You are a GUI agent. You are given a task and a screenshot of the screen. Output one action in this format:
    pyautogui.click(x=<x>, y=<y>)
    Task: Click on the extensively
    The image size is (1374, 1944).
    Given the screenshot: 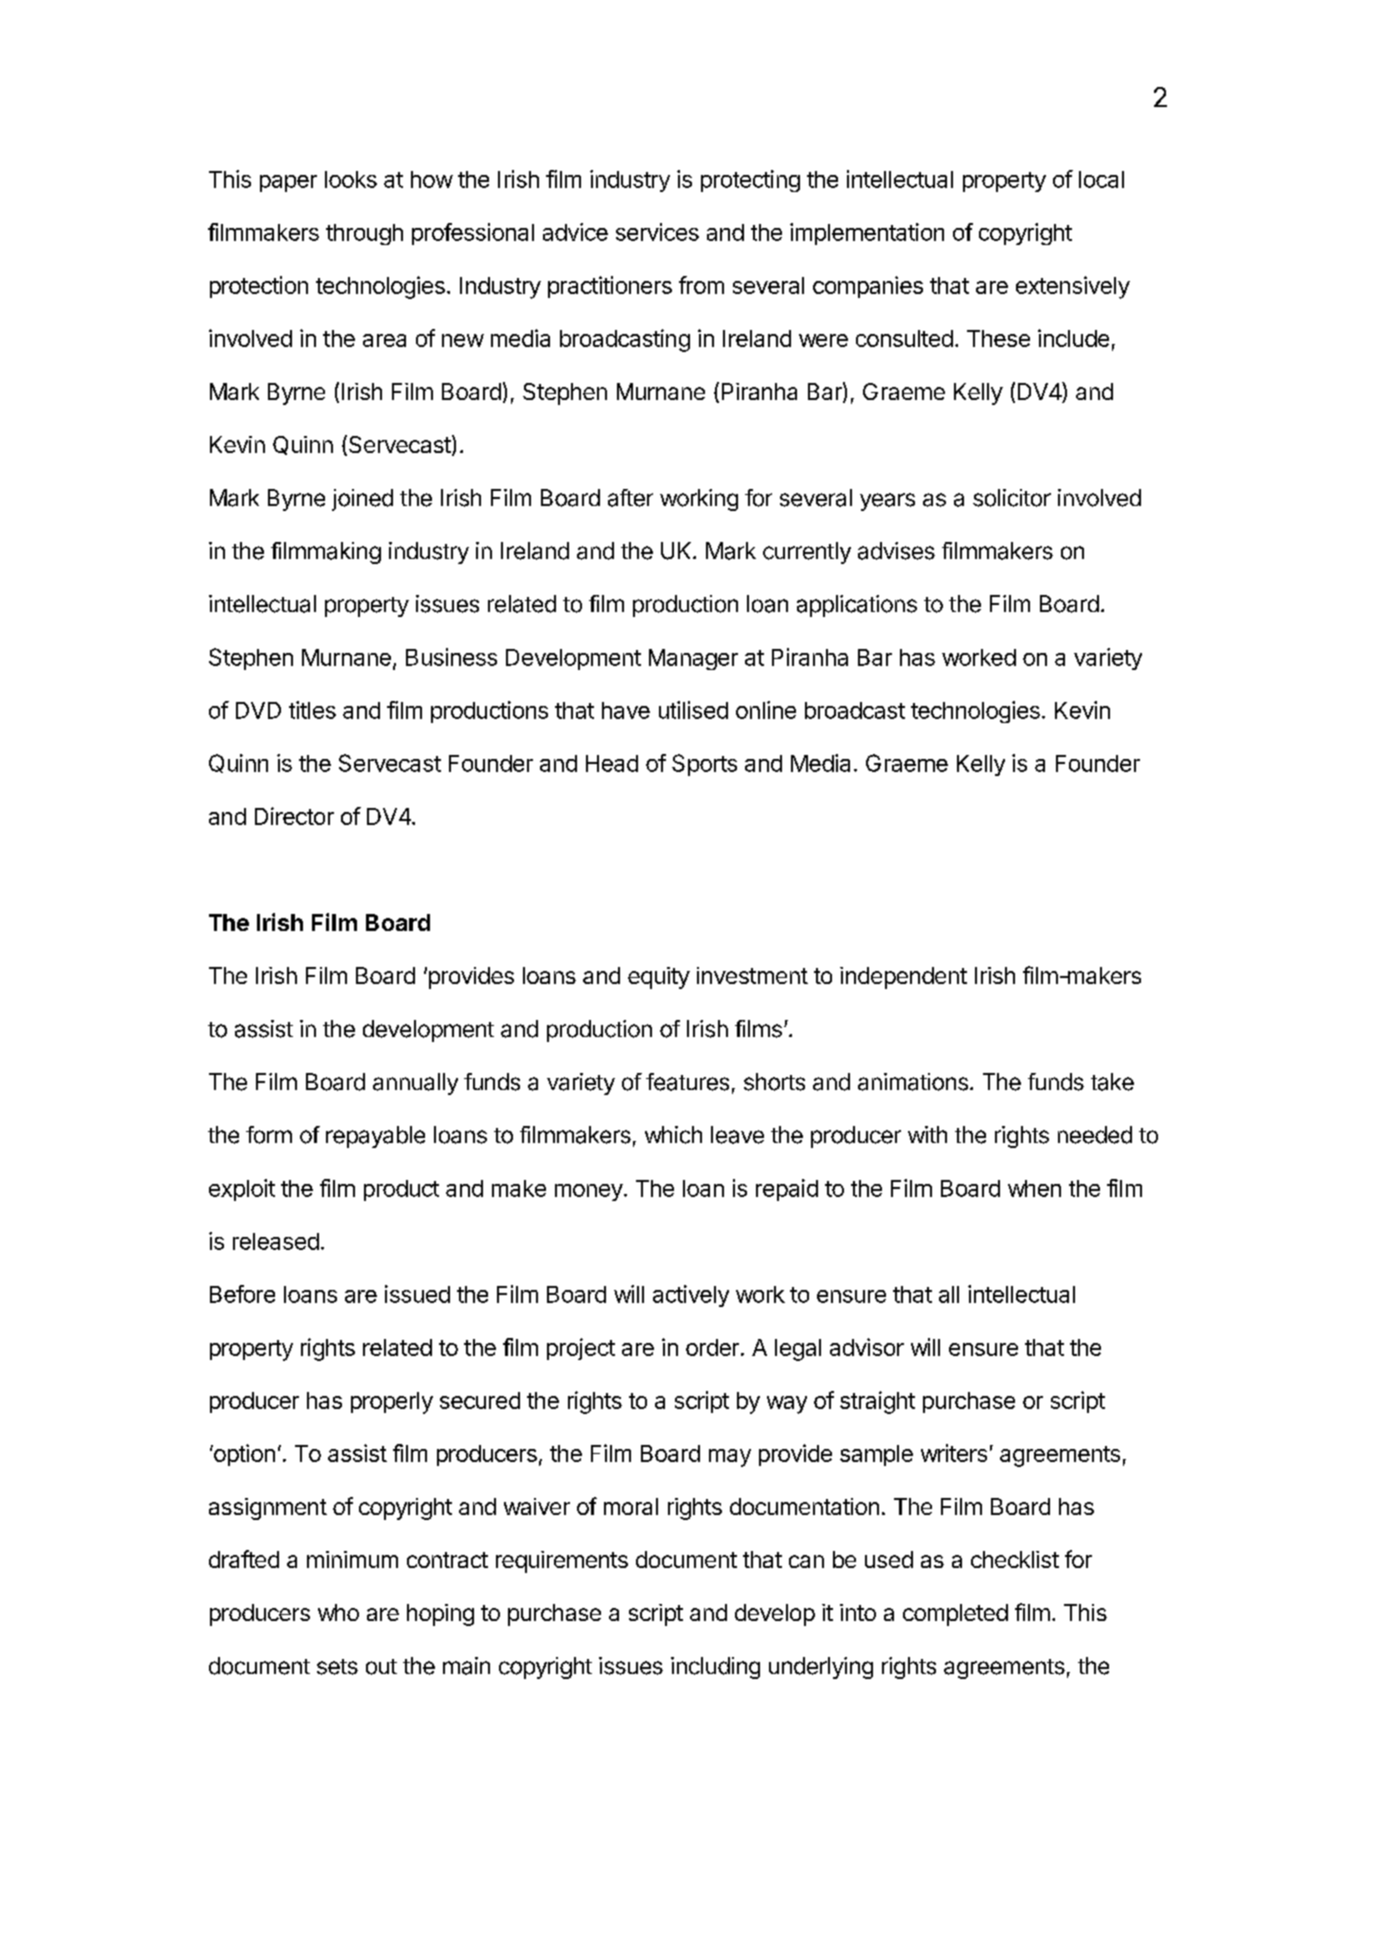 What is the action you would take?
    pyautogui.click(x=1073, y=287)
